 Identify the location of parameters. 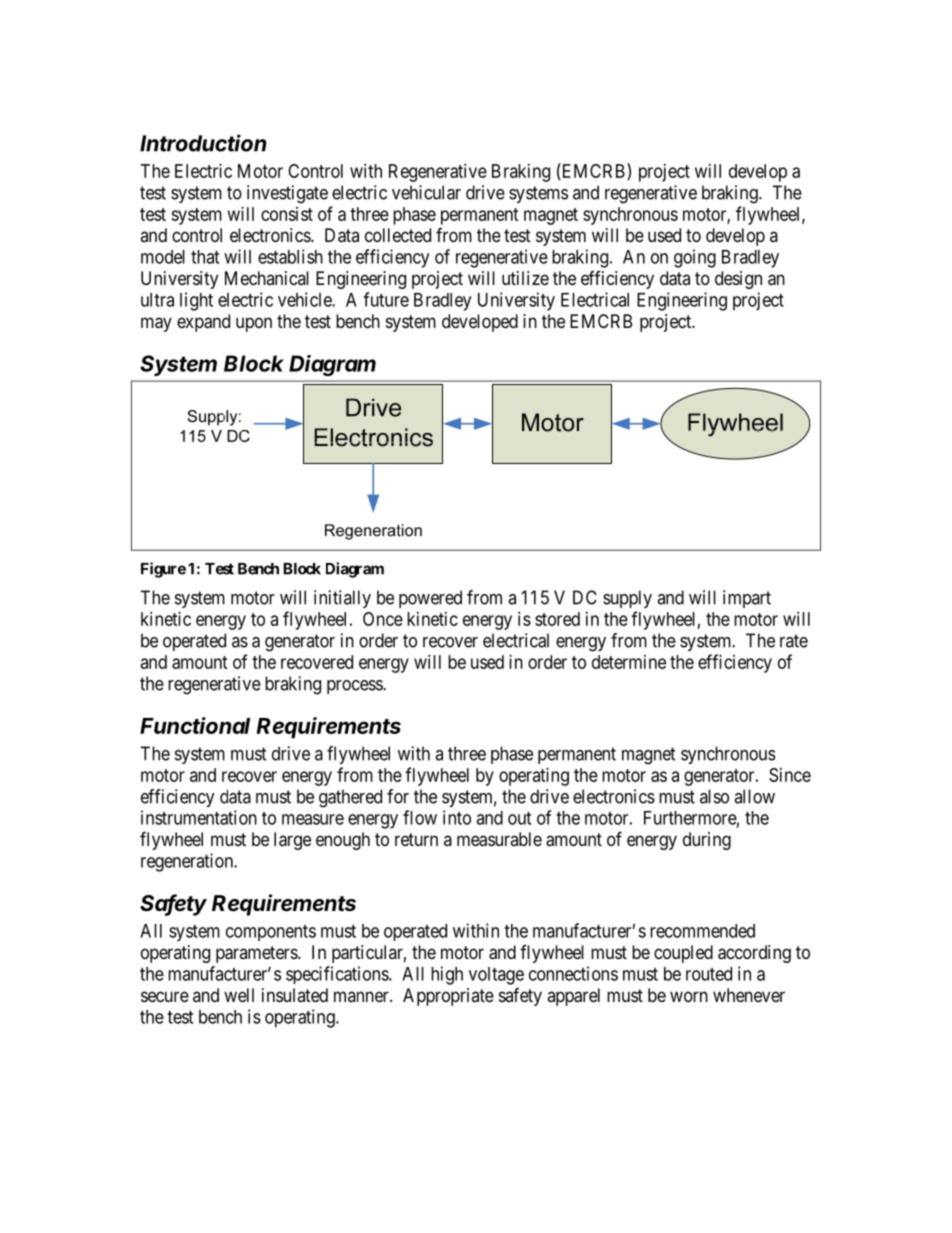
(257, 954).
